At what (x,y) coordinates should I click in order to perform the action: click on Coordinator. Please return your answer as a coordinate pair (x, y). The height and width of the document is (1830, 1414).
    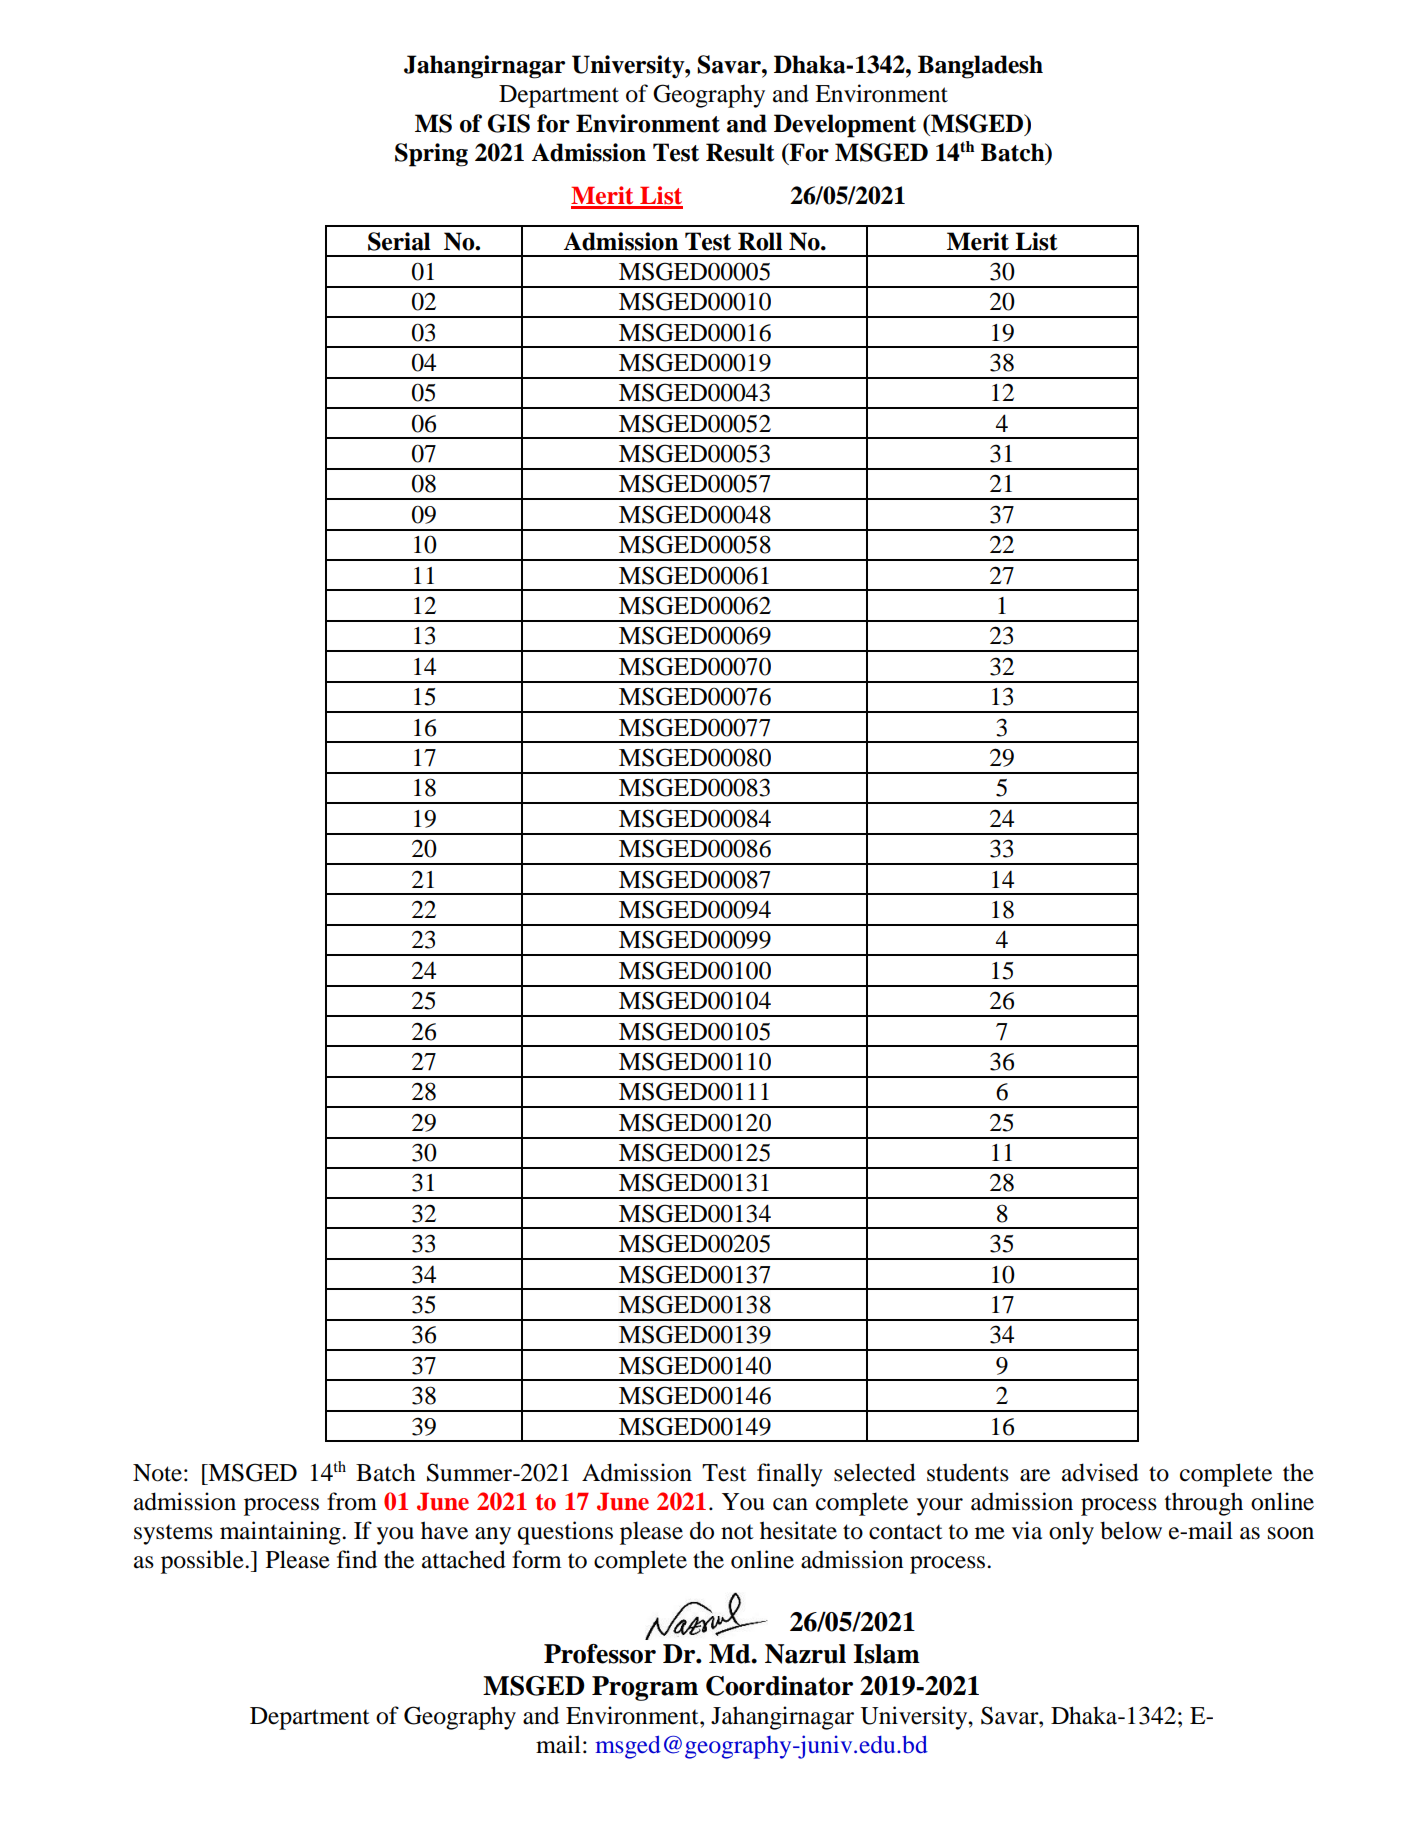
    Looking at the image, I should click on (779, 1686).
